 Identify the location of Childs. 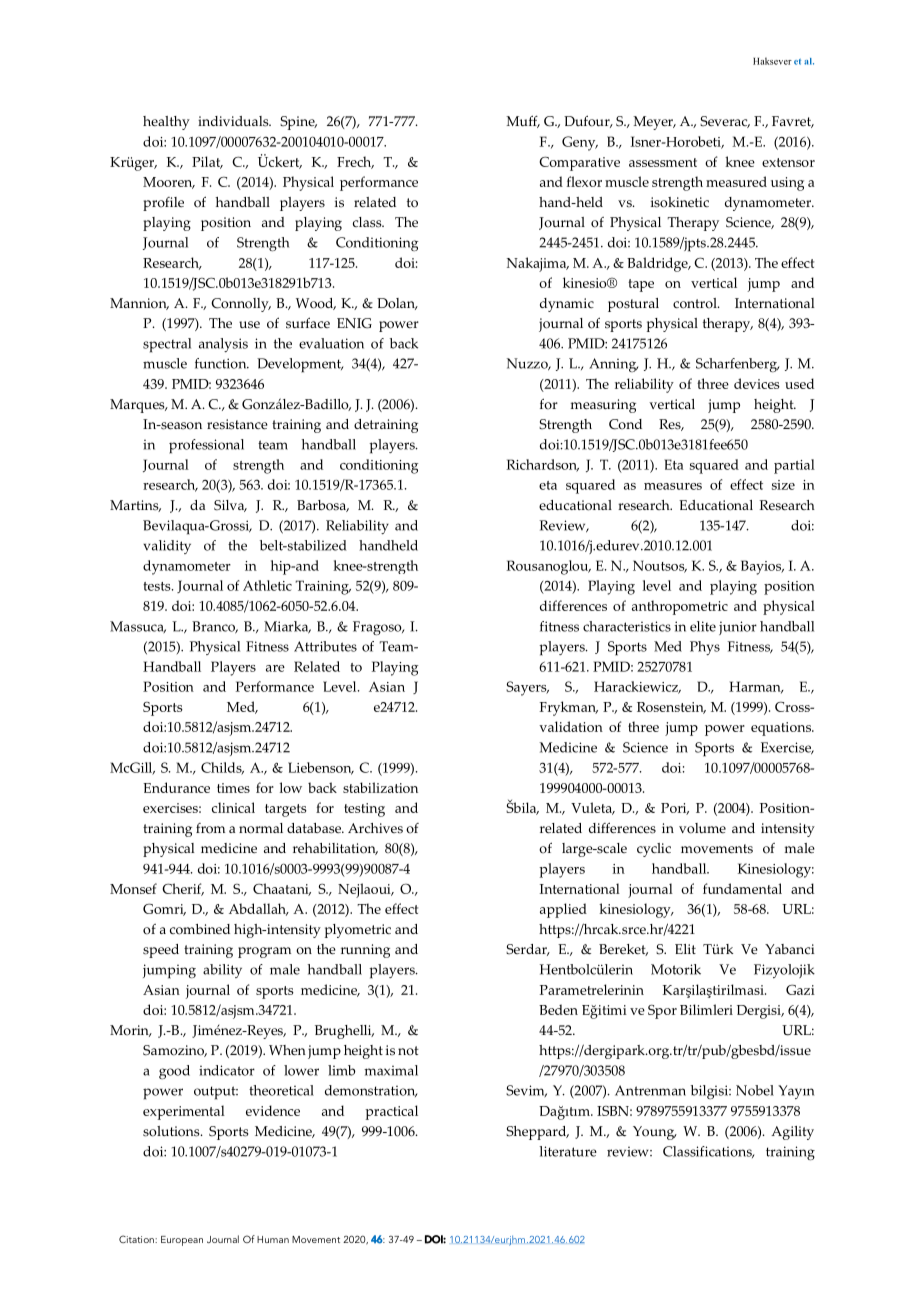
(222, 768).
